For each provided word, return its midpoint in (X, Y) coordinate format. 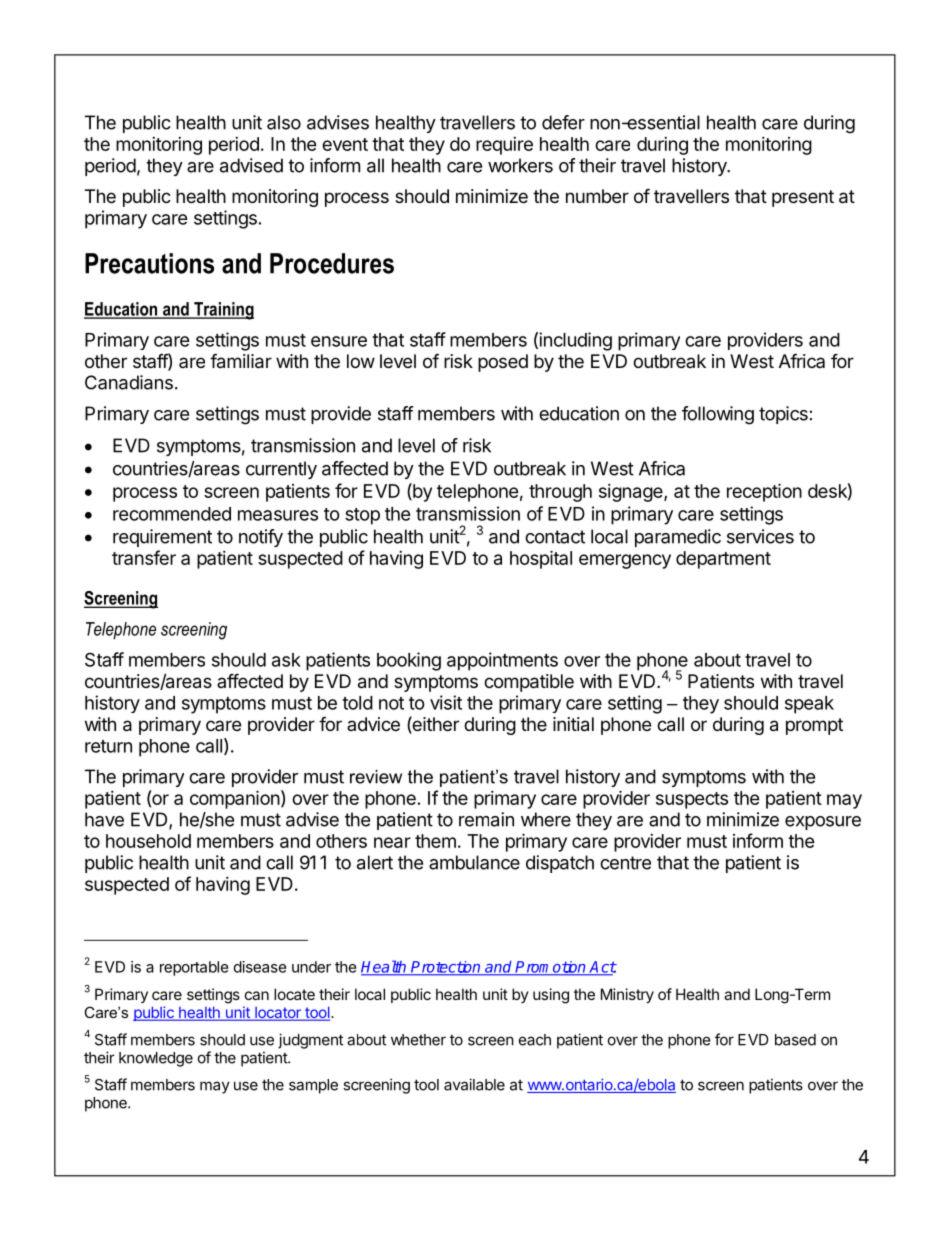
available (474, 1084)
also (284, 122)
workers (520, 165)
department (723, 560)
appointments (502, 661)
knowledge (156, 1059)
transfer (144, 557)
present (803, 198)
